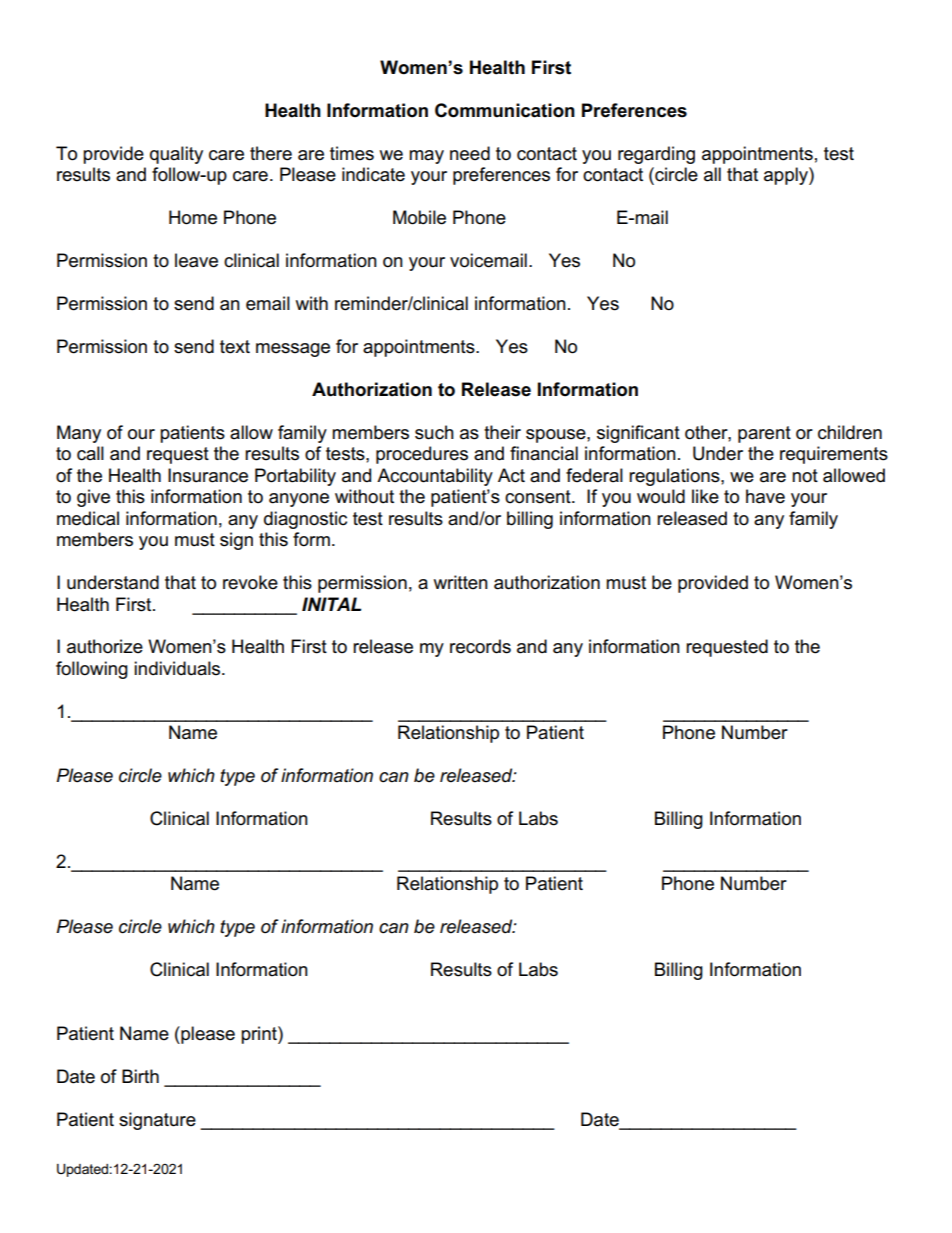  Describe the element at coordinates (461, 582) in the screenshot. I see `written` at that location.
